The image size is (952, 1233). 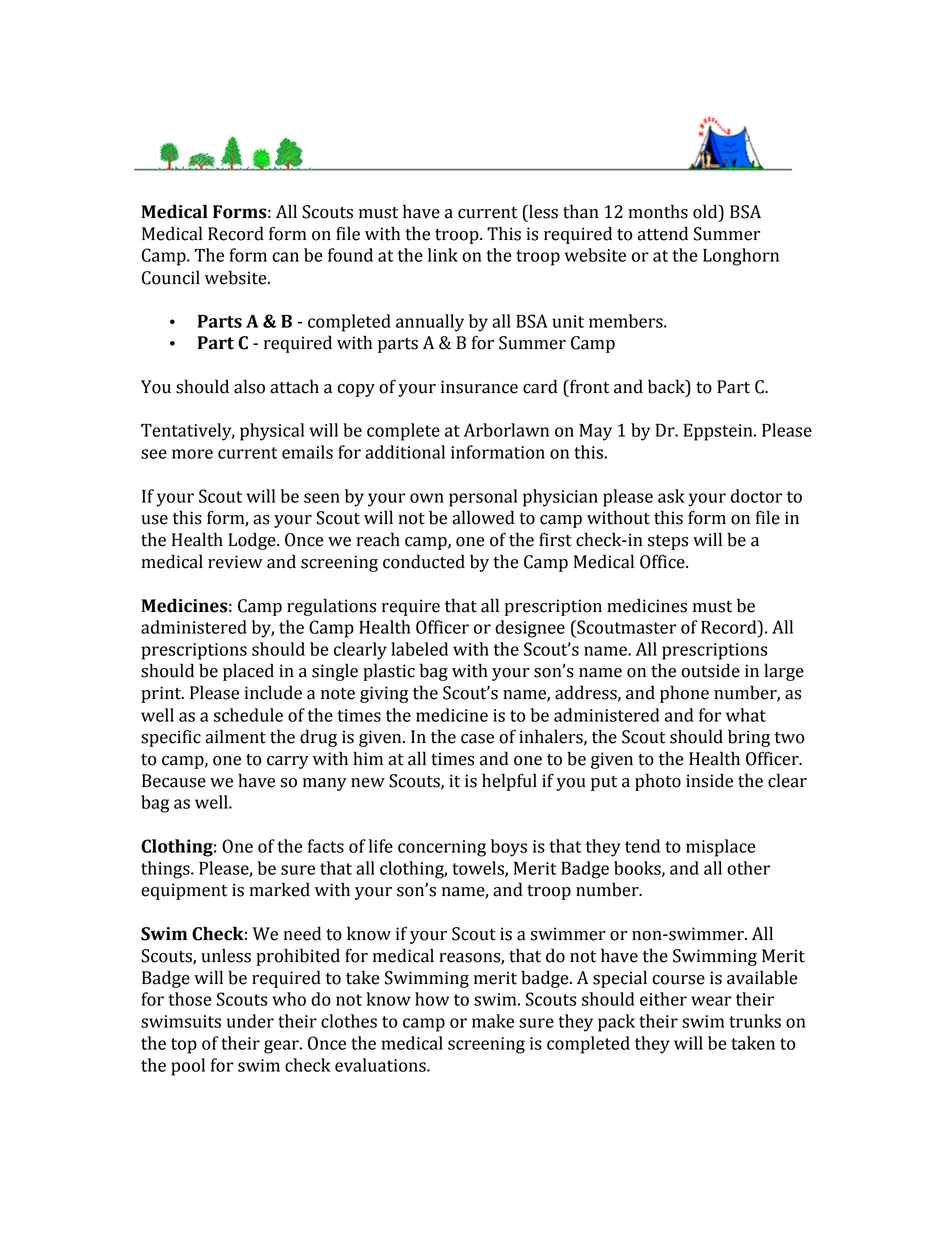 What do you see at coordinates (248, 672) in the screenshot?
I see `placed` at bounding box center [248, 672].
